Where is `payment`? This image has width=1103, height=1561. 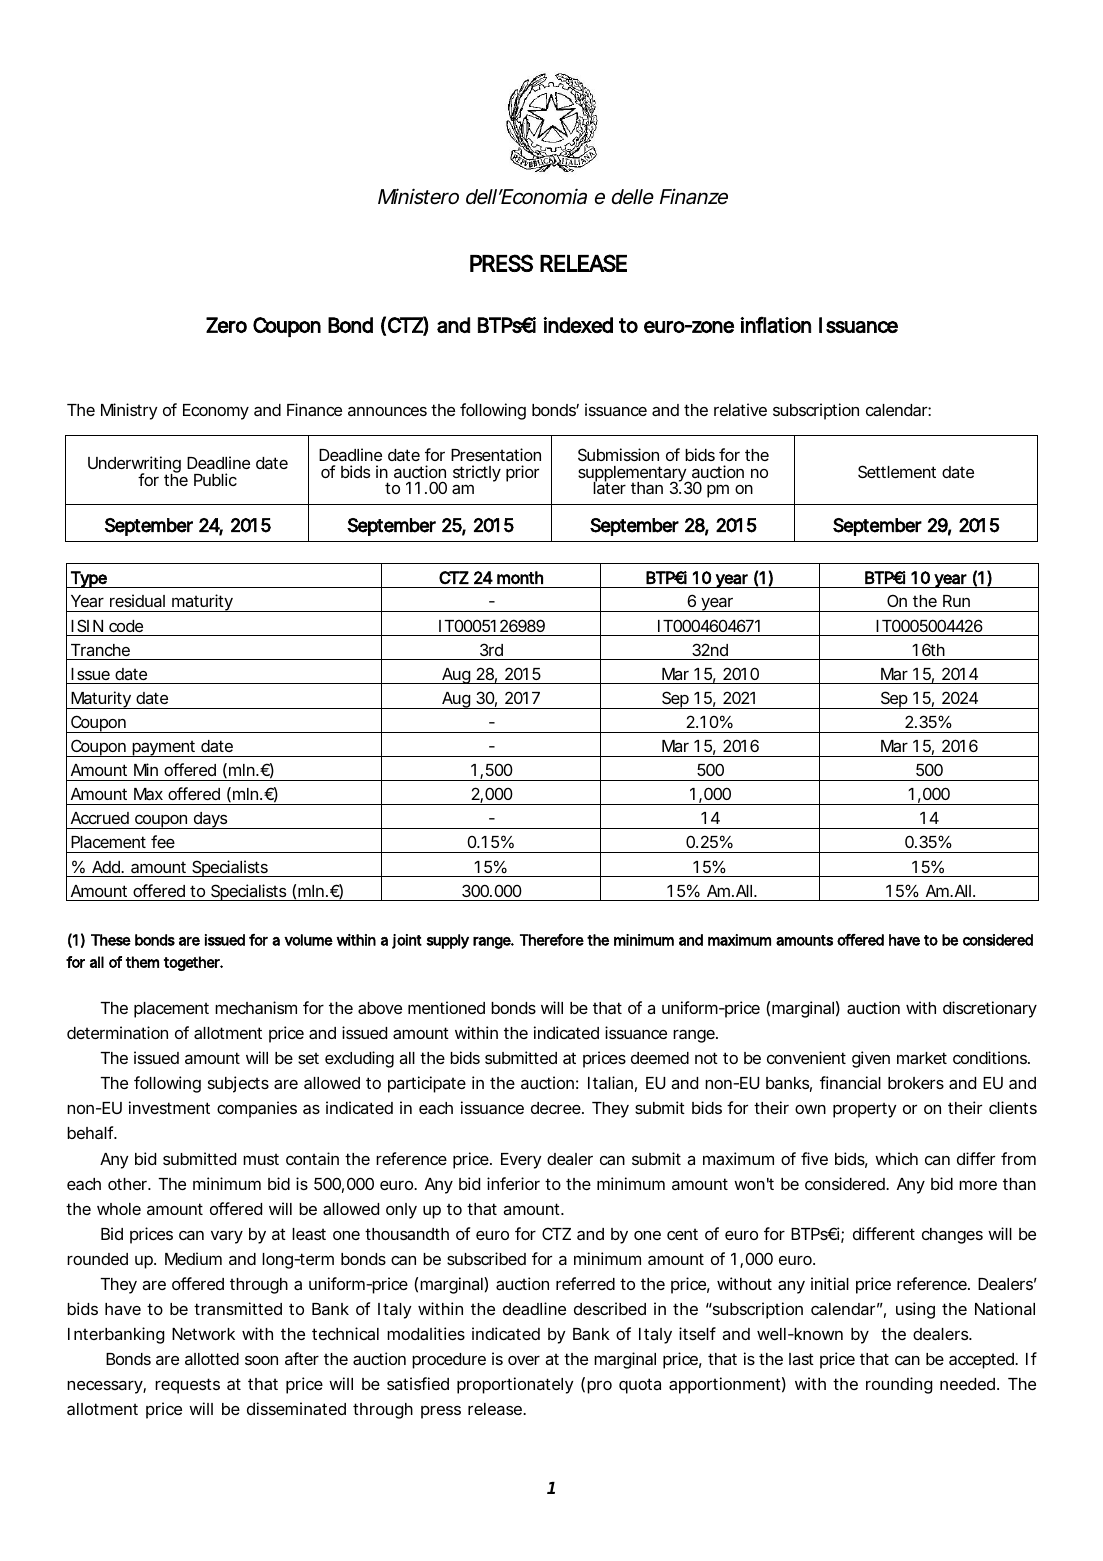 payment is located at coordinates (163, 748).
